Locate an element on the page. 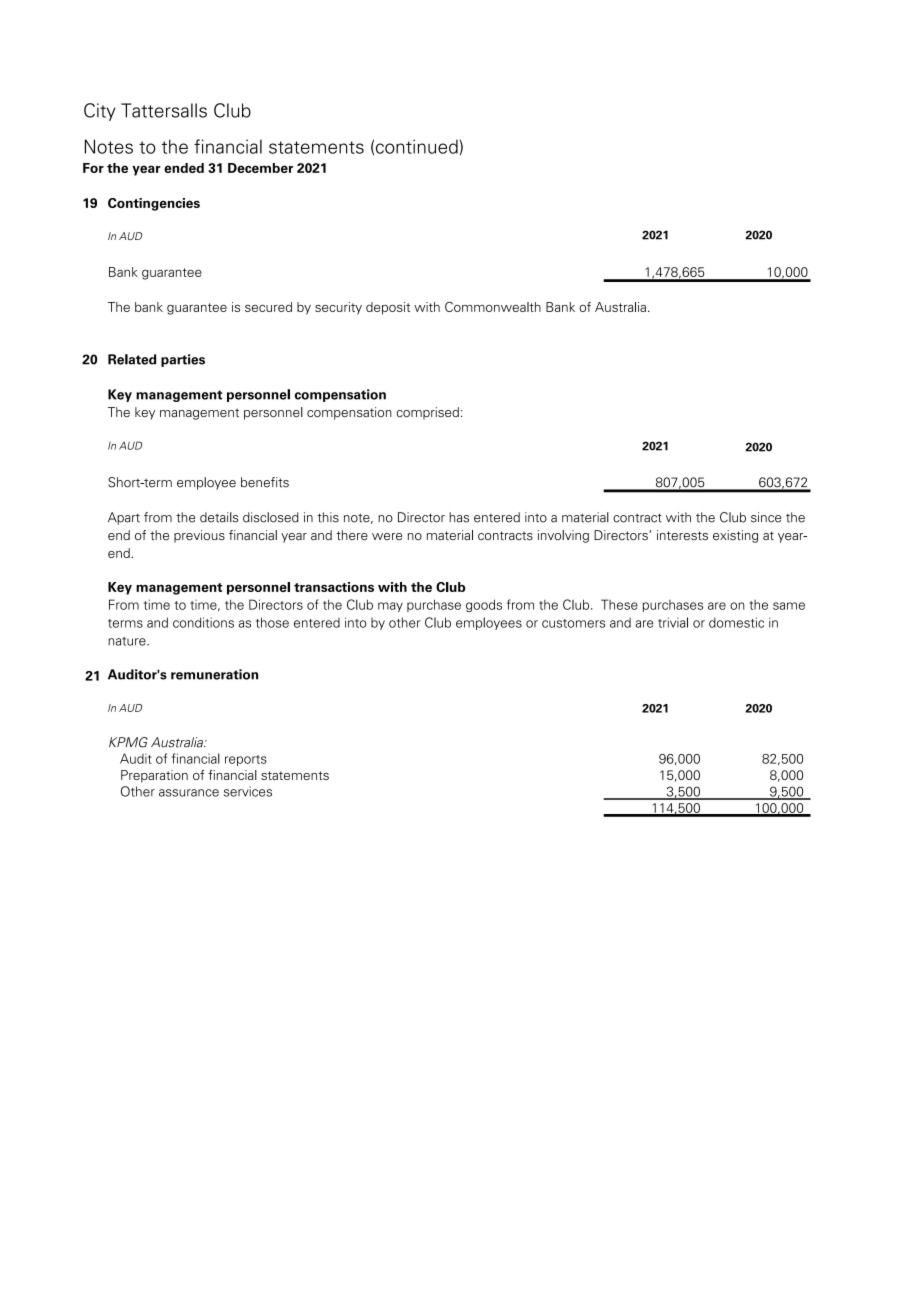 This image has height=1308, width=924. December is located at coordinates (260, 168).
